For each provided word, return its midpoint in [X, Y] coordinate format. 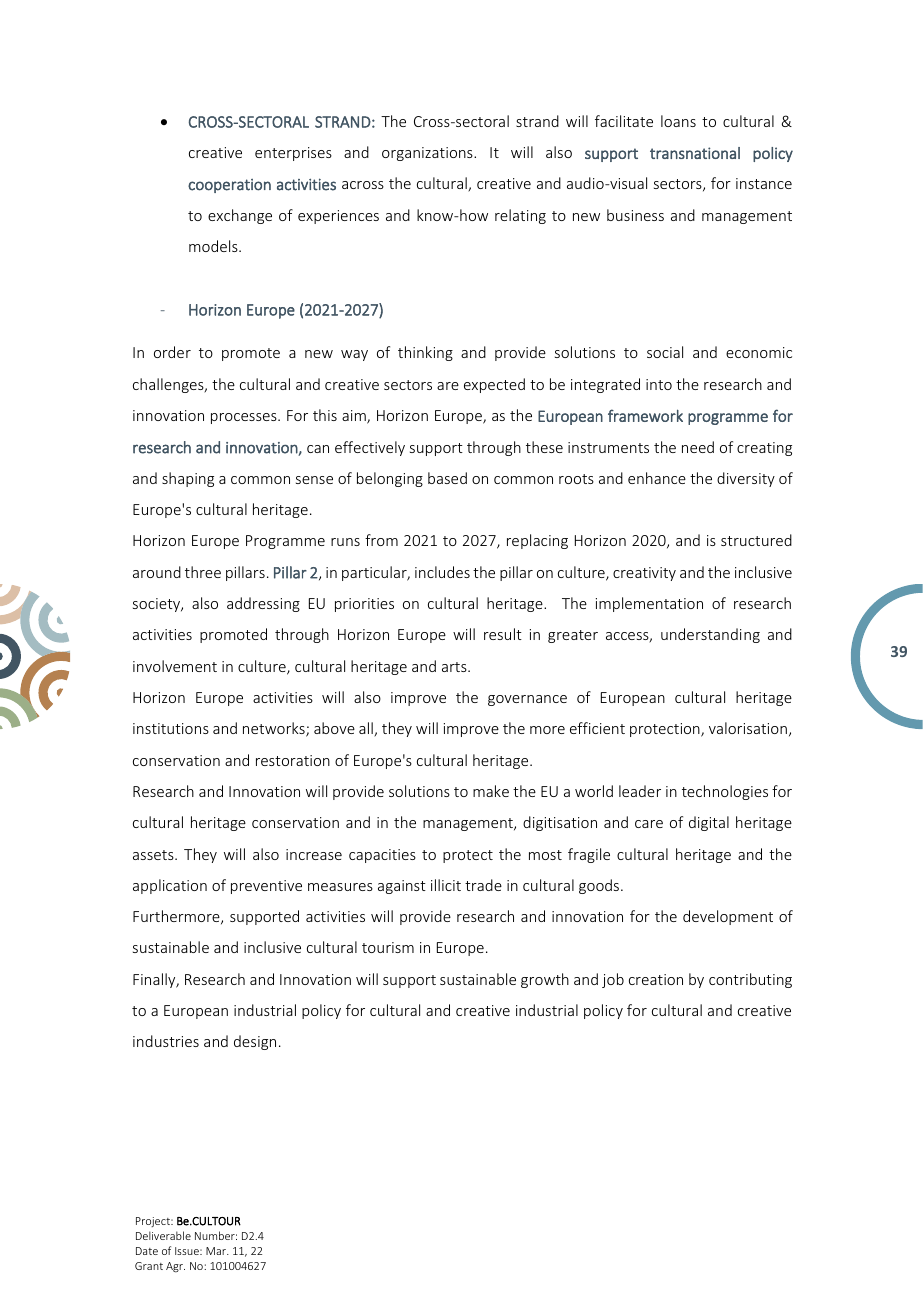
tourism [388, 947]
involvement [175, 666]
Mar [217, 1251]
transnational [695, 153]
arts [455, 667]
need [698, 447]
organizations [428, 154]
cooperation [229, 186]
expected [494, 385]
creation [656, 979]
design [255, 1042]
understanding [710, 635]
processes [245, 418]
